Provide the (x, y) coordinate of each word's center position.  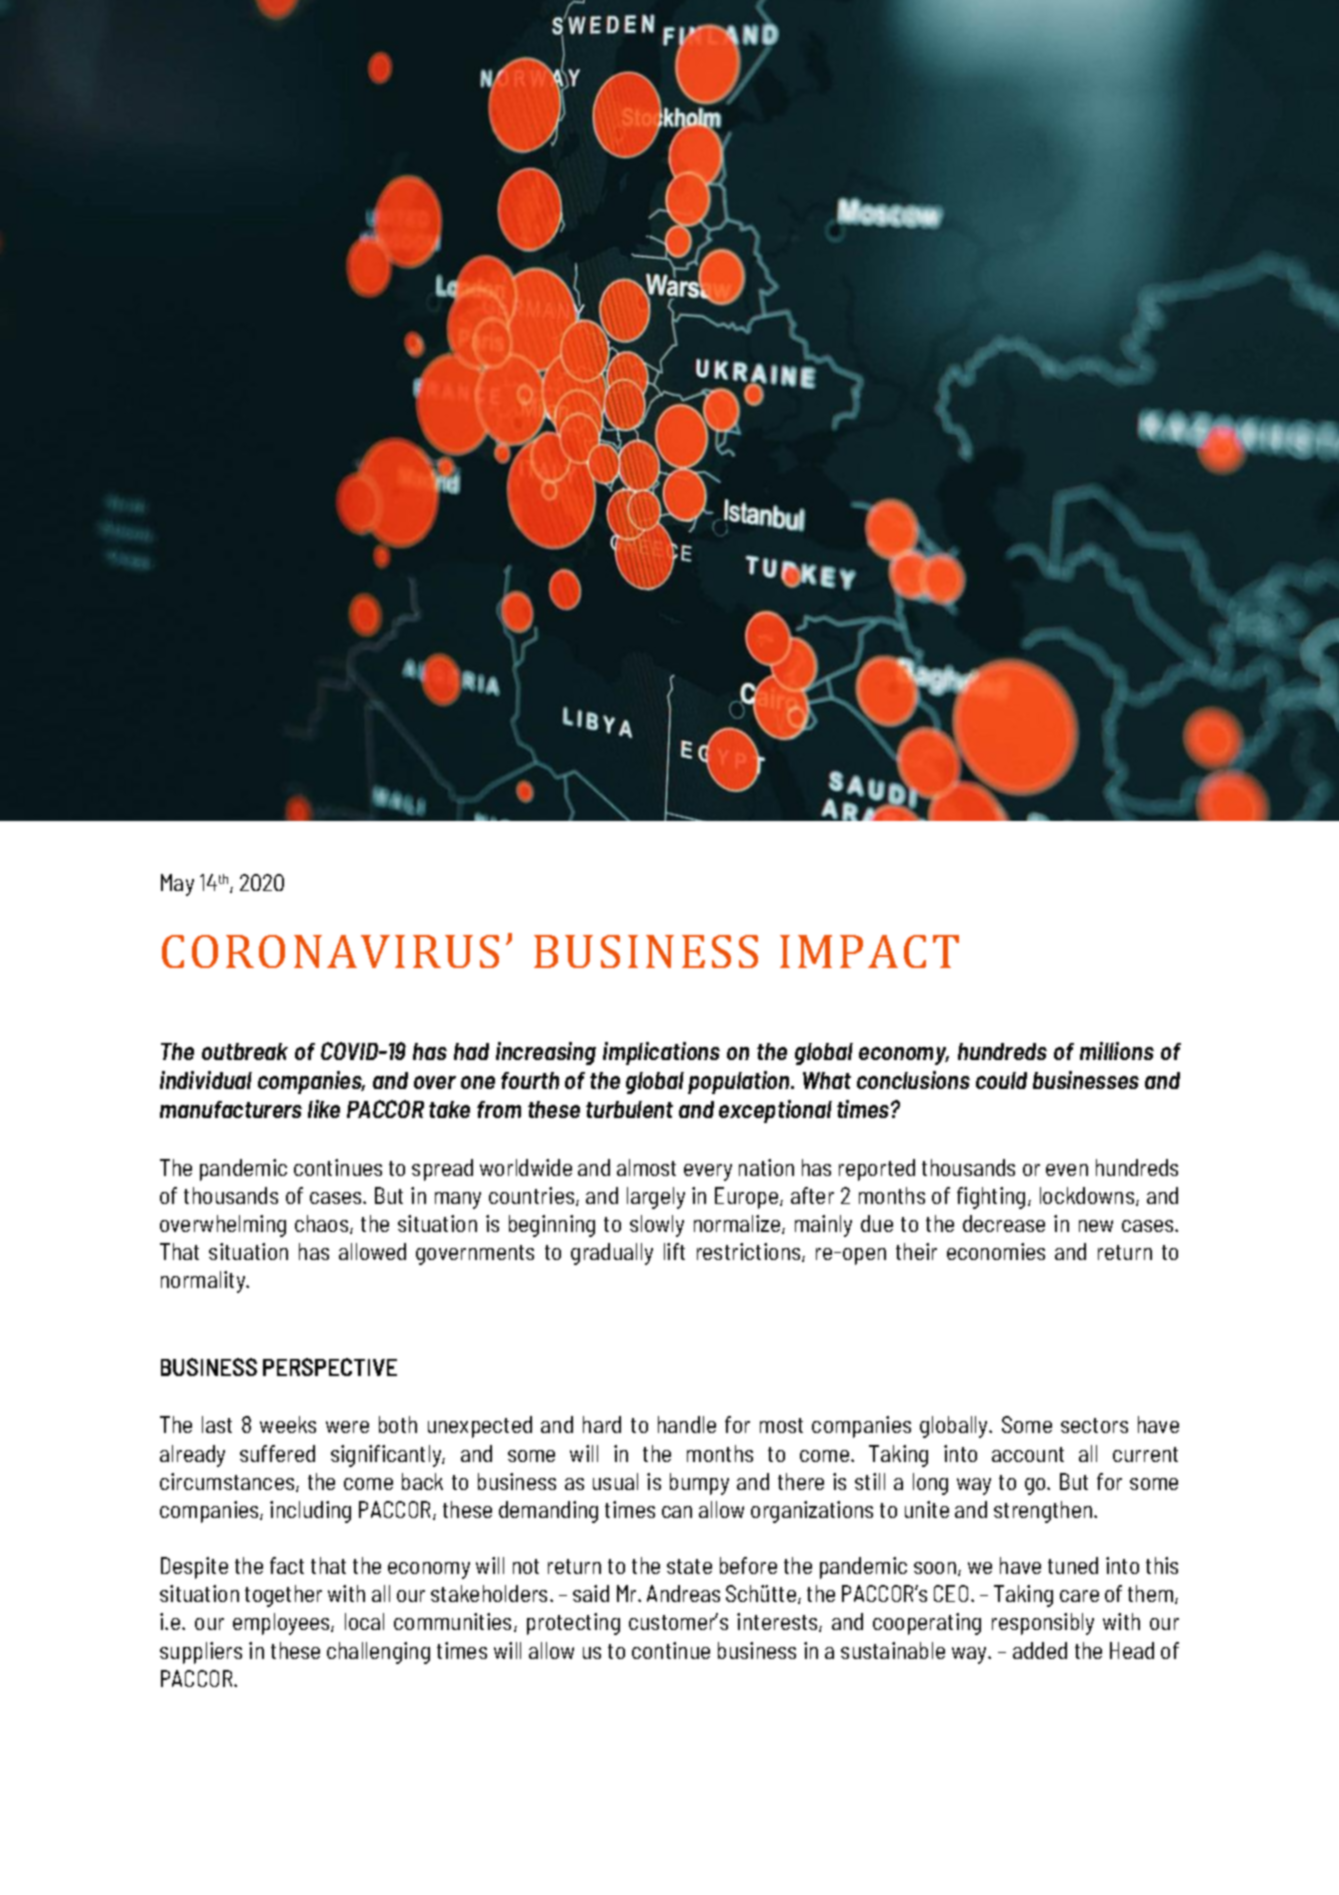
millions (1117, 1051)
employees (282, 1624)
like (324, 1109)
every (708, 1172)
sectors (1094, 1425)
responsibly (1043, 1624)
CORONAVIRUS (330, 951)
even (1067, 1170)
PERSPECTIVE (330, 1367)
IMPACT (869, 951)
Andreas (683, 1593)
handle (687, 1424)
